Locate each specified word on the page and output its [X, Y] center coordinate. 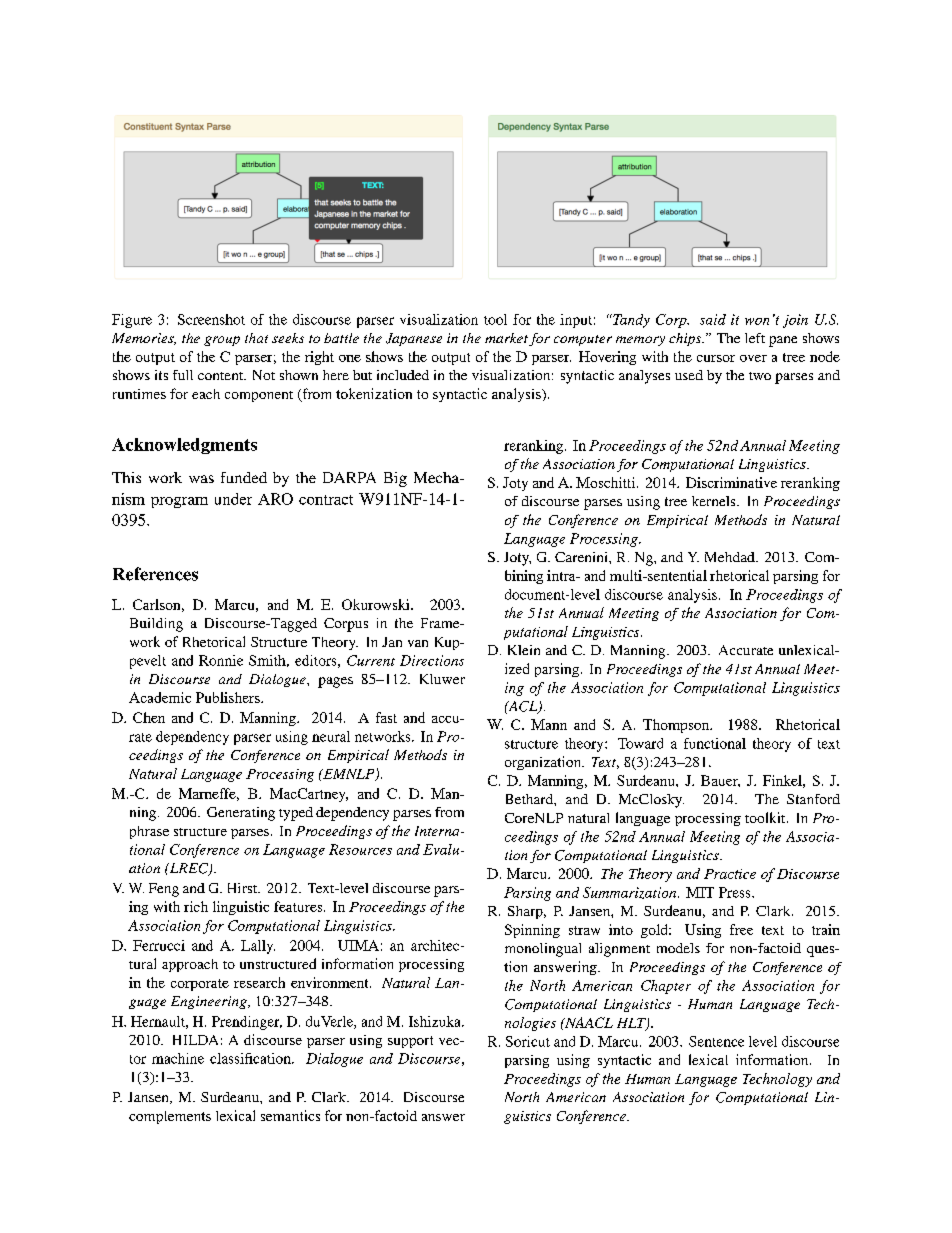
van [418, 643]
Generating [241, 814]
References [155, 574]
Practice [730, 874]
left [755, 338]
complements [170, 1117]
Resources [360, 849]
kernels [715, 501]
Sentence [716, 1041]
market [506, 338]
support [410, 1042]
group [222, 341]
